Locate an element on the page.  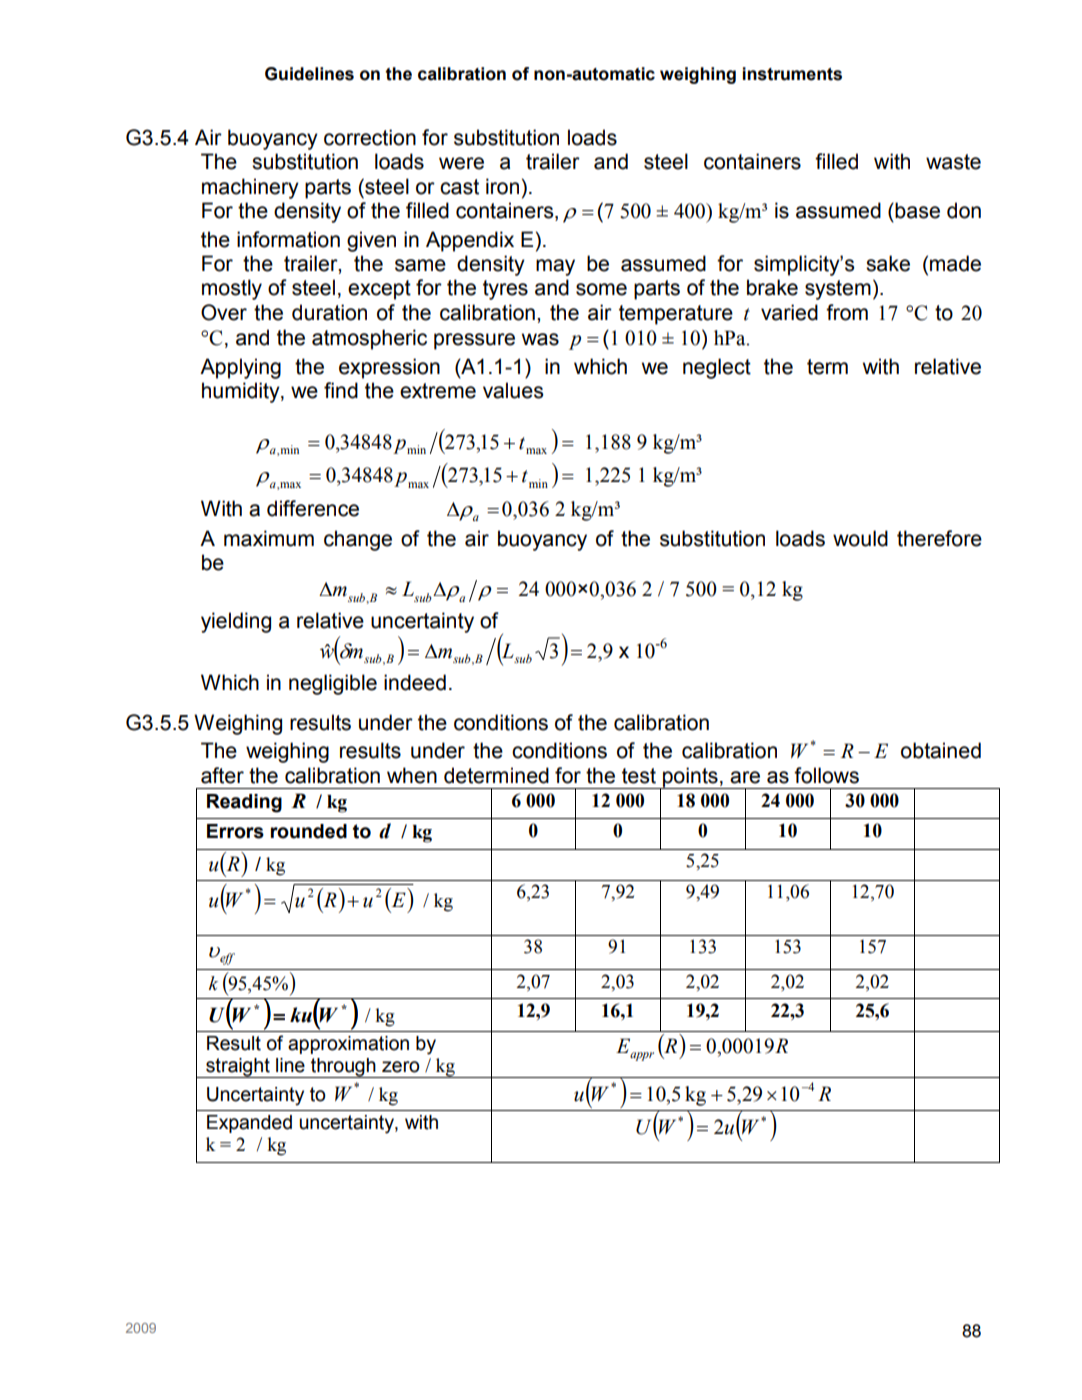
instruments is located at coordinates (792, 74).
